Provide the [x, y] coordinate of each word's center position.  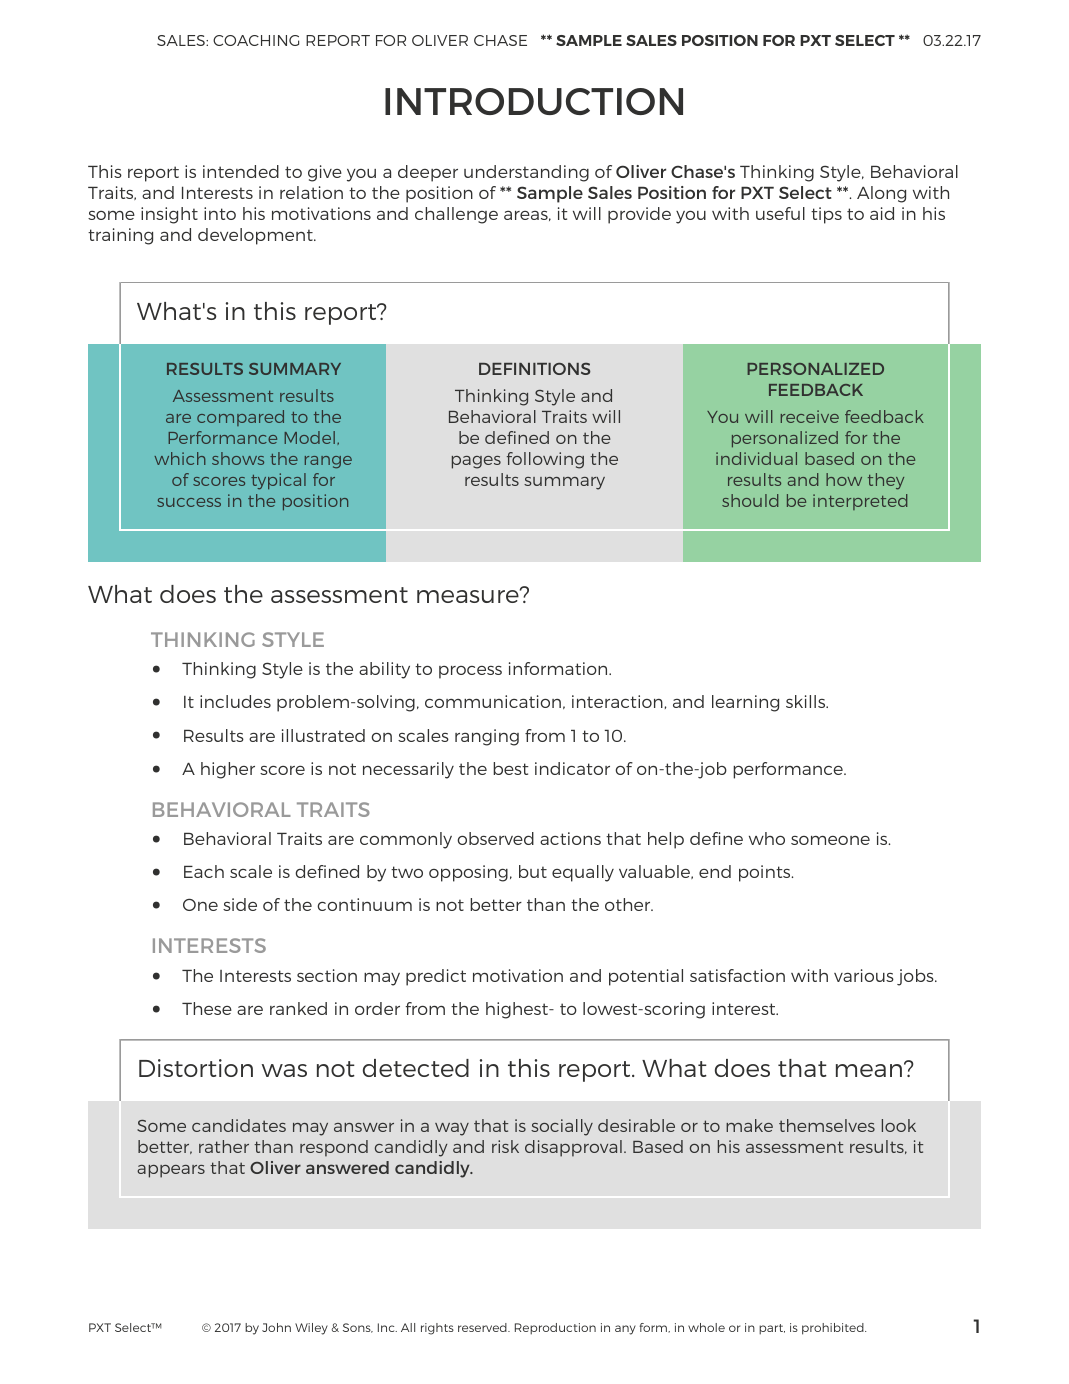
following [545, 460]
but [533, 871]
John [276, 1327]
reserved [483, 1327]
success [189, 502]
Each [204, 871]
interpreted [860, 502]
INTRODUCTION [534, 101]
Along [881, 194]
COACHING [256, 40]
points [766, 873]
